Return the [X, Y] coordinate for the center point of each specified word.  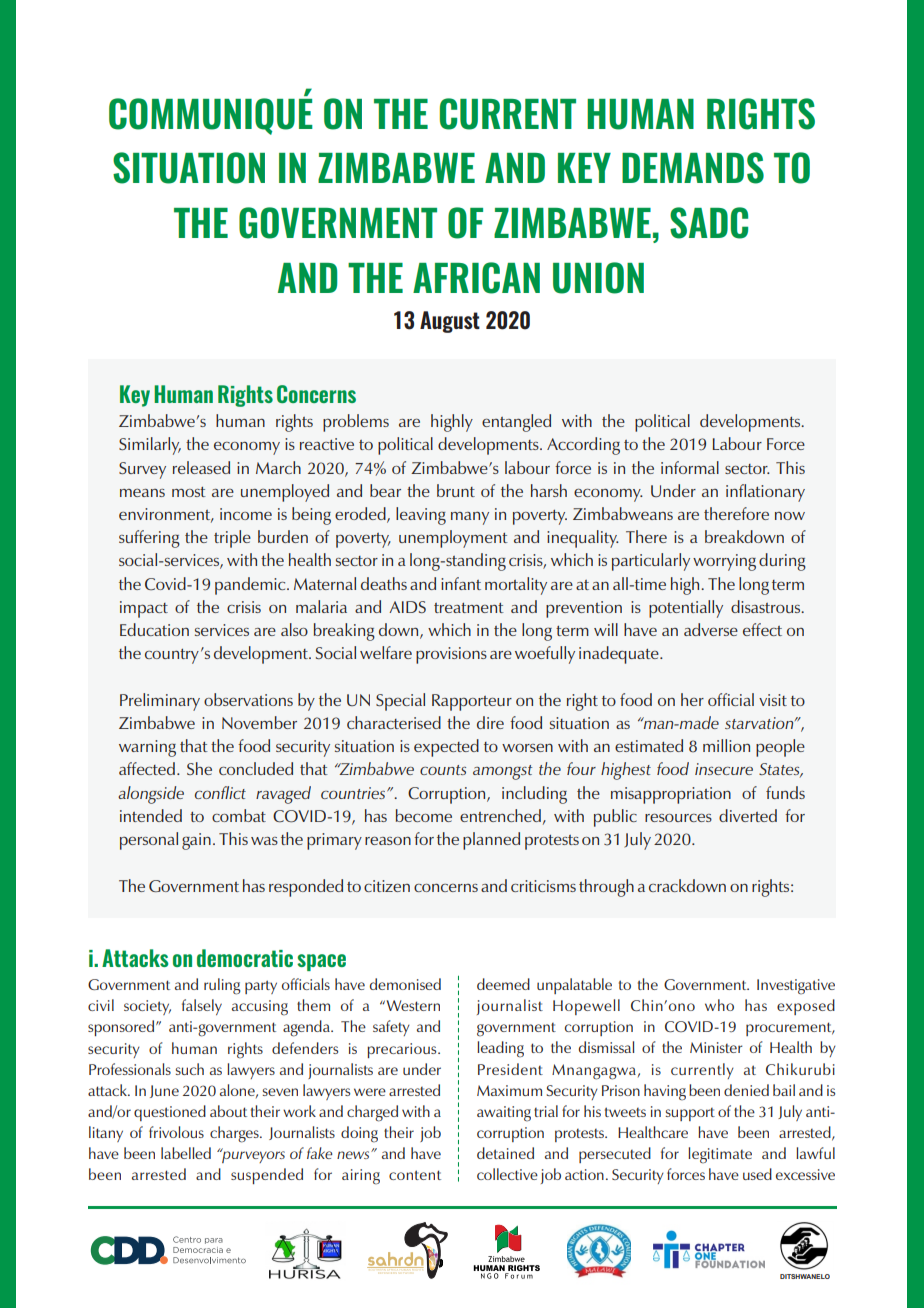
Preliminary [160, 702]
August [450, 322]
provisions [451, 655]
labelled [186, 1153]
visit [773, 700]
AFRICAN [476, 278]
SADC [709, 223]
